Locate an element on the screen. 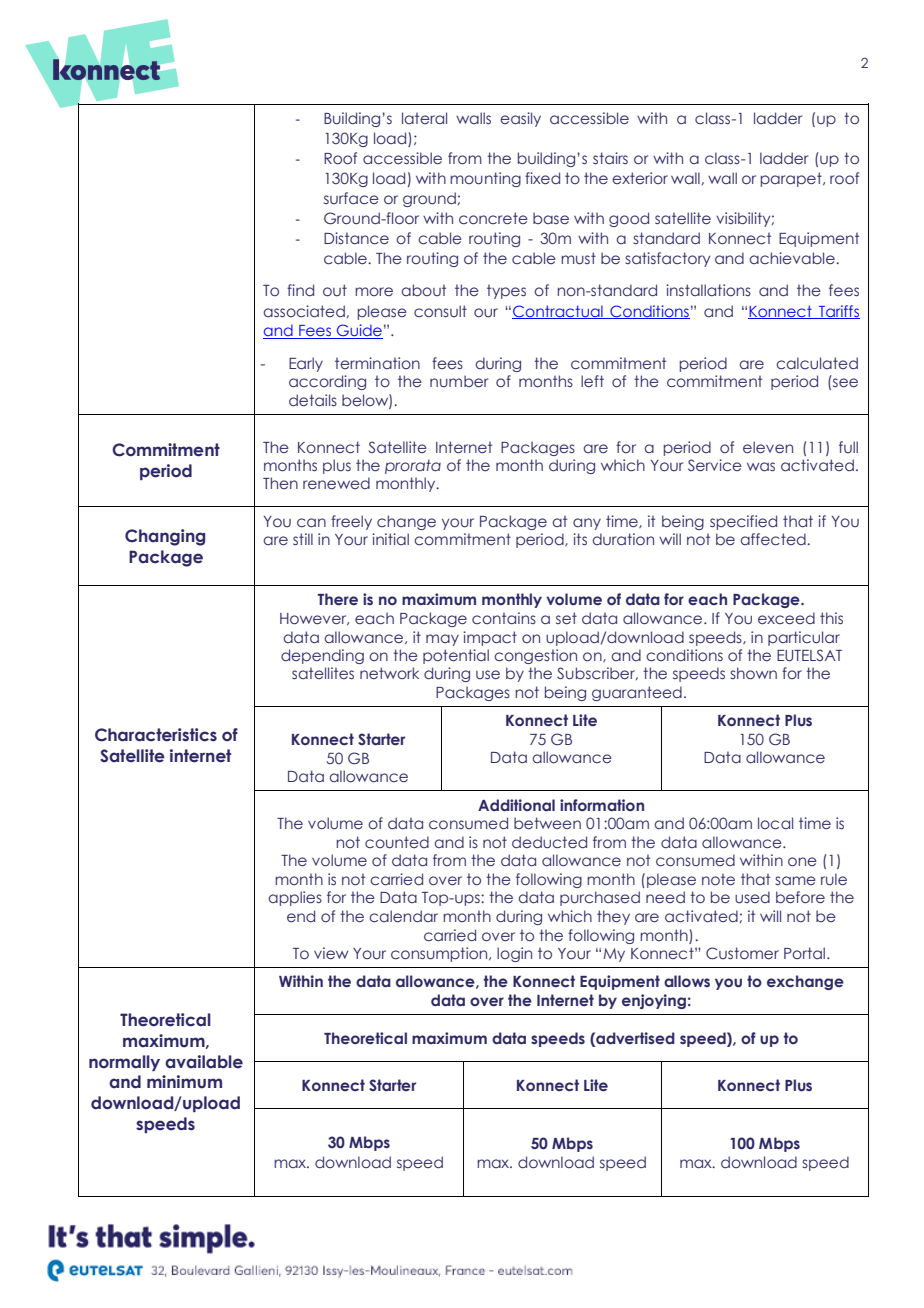  Then is located at coordinates (280, 483).
